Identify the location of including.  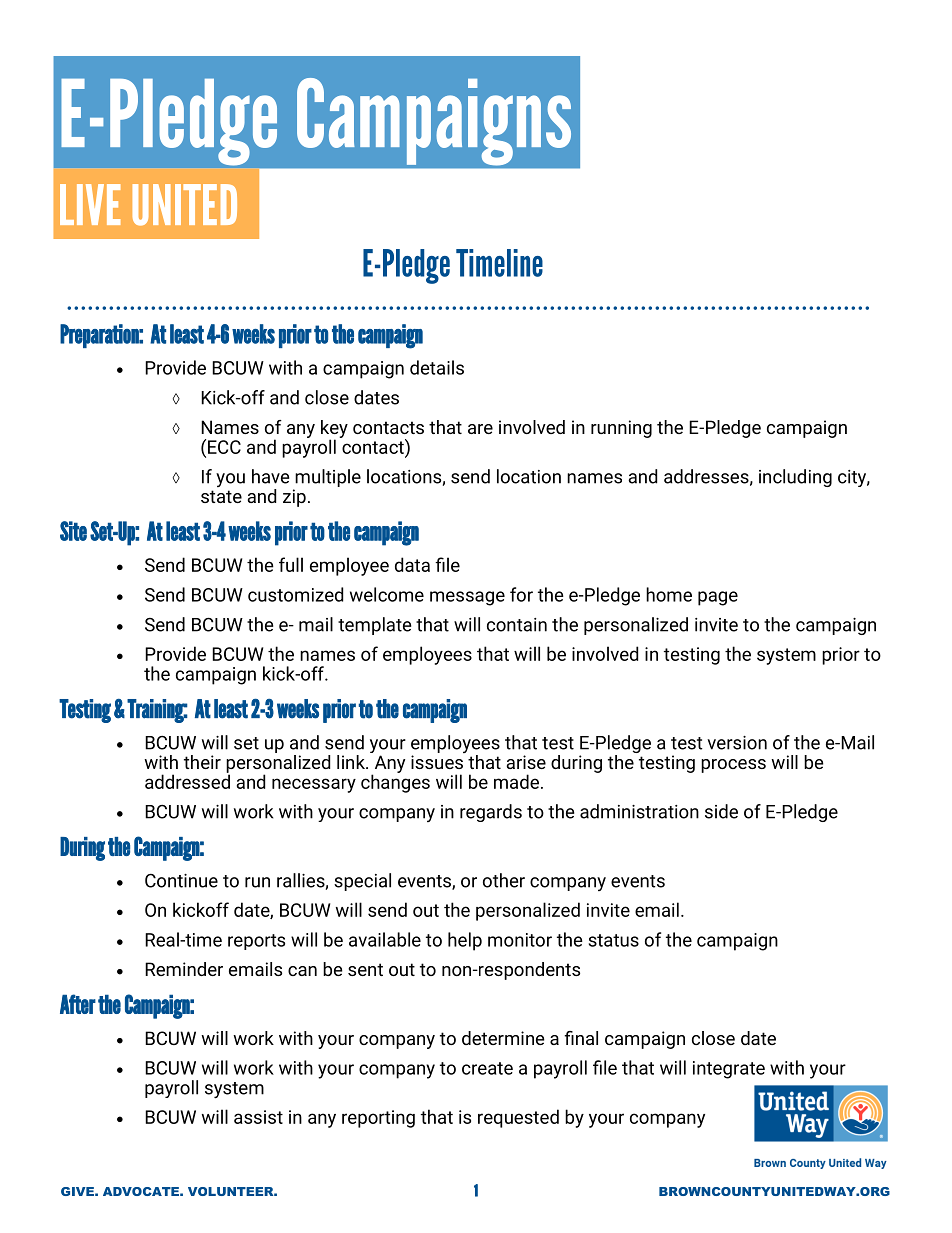
(795, 478).
